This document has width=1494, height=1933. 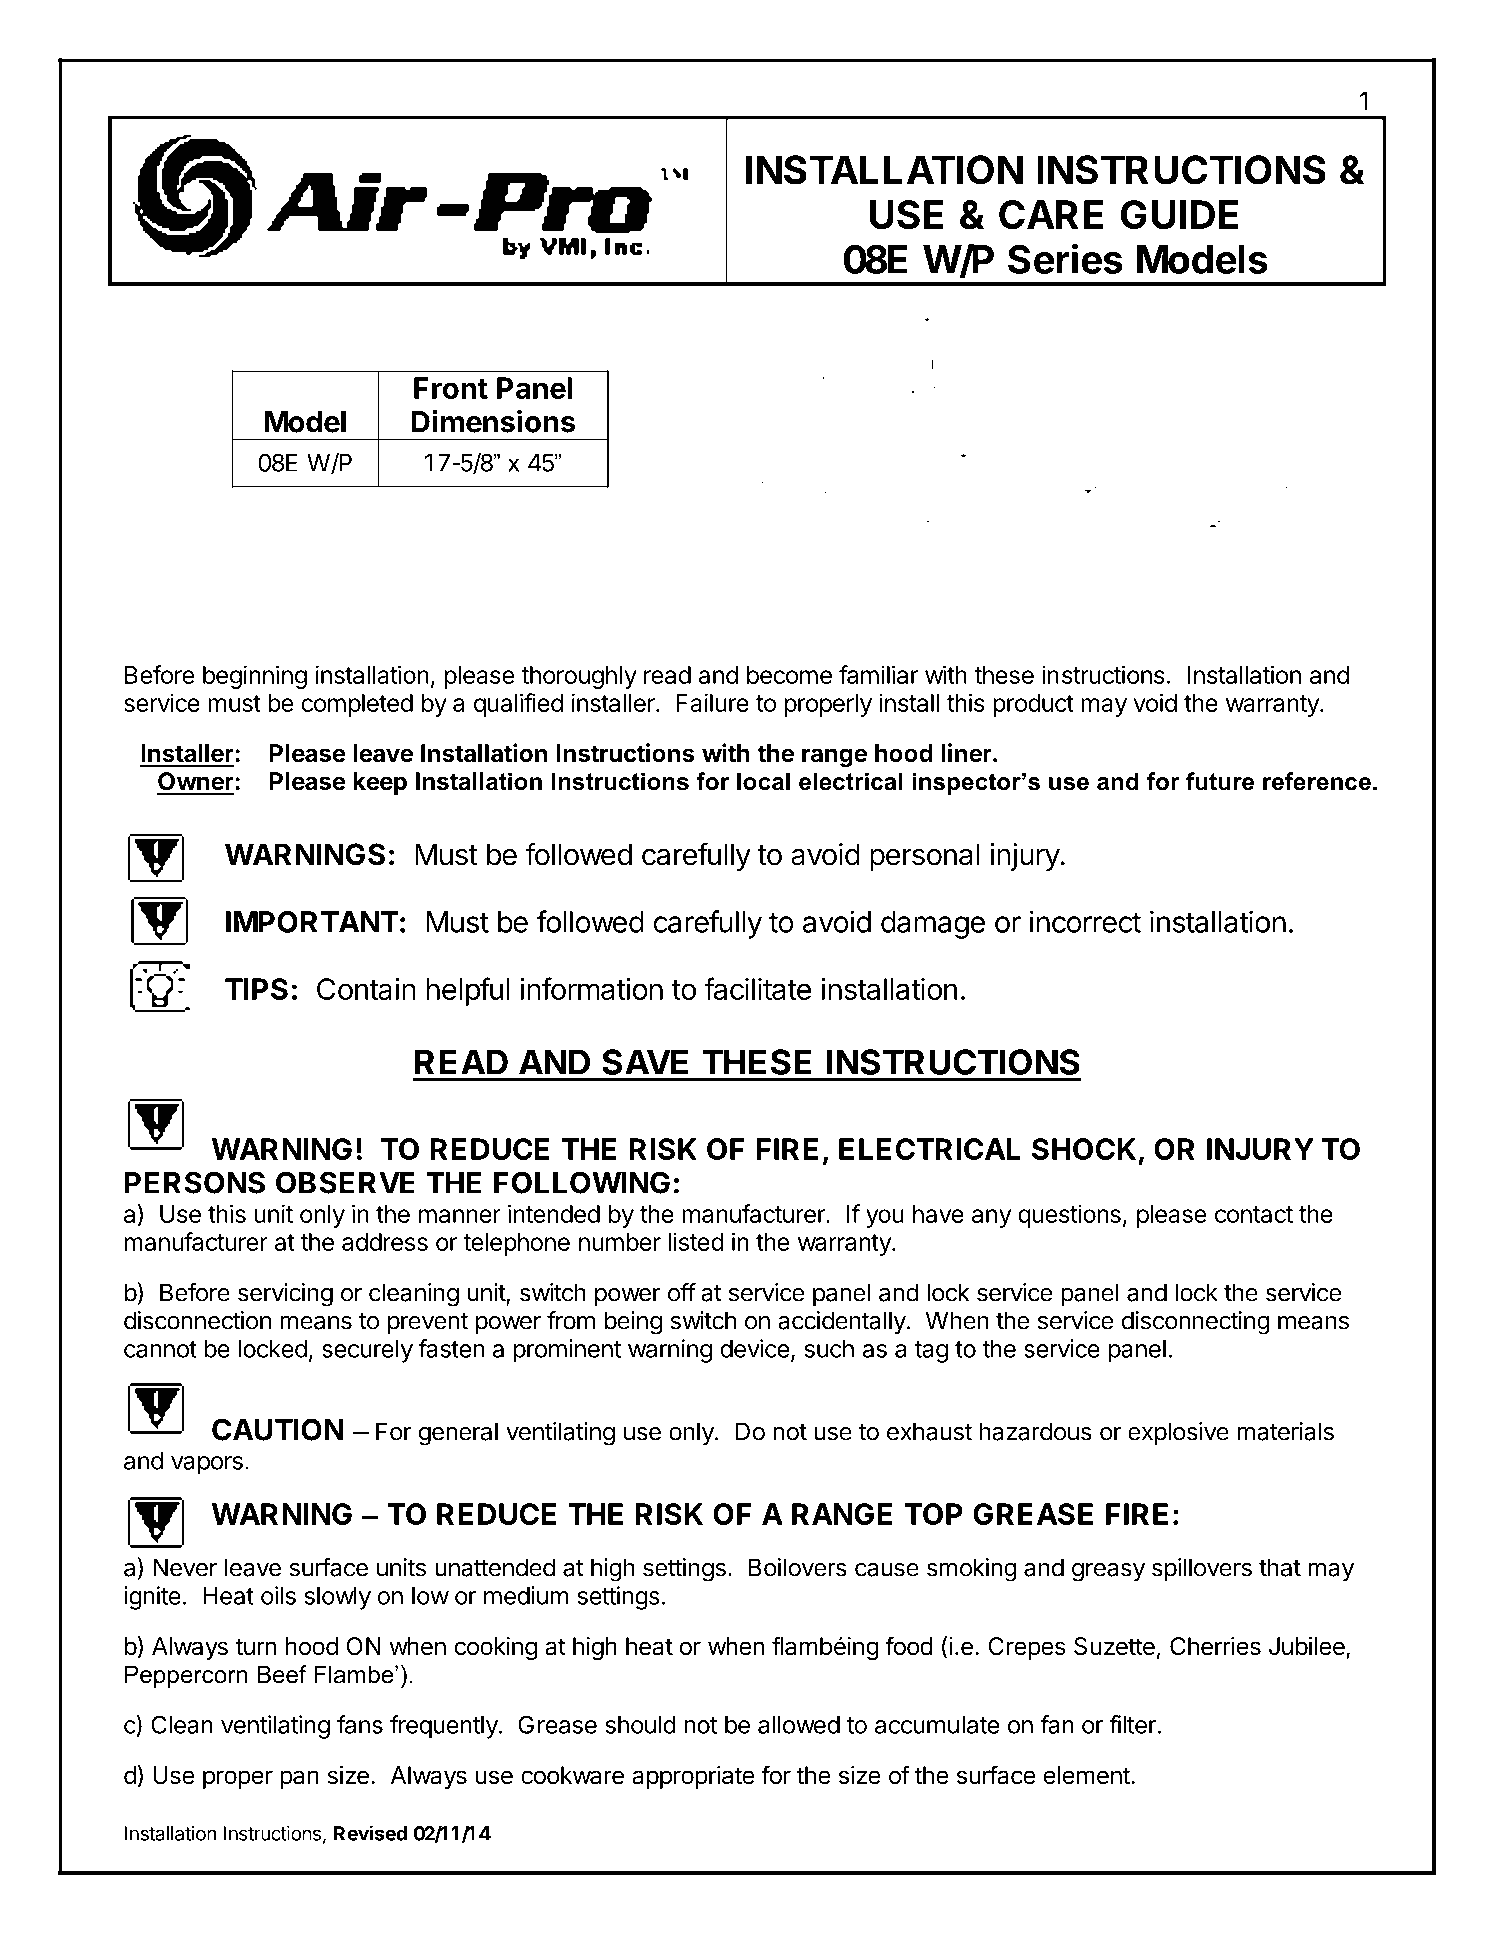 What do you see at coordinates (380, 783) in the document?
I see `keep` at bounding box center [380, 783].
